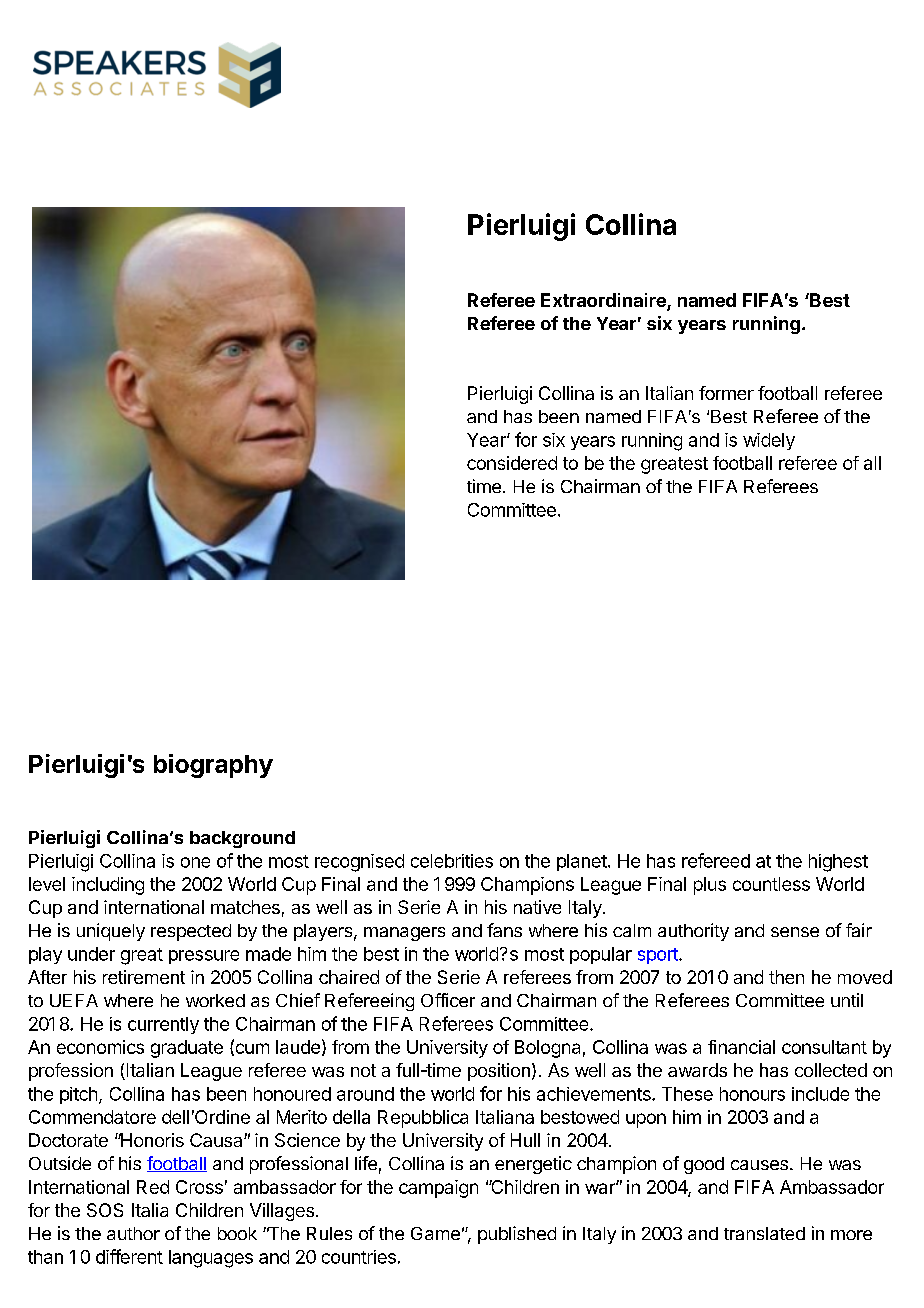  I want to click on celebrities, so click(452, 861).
